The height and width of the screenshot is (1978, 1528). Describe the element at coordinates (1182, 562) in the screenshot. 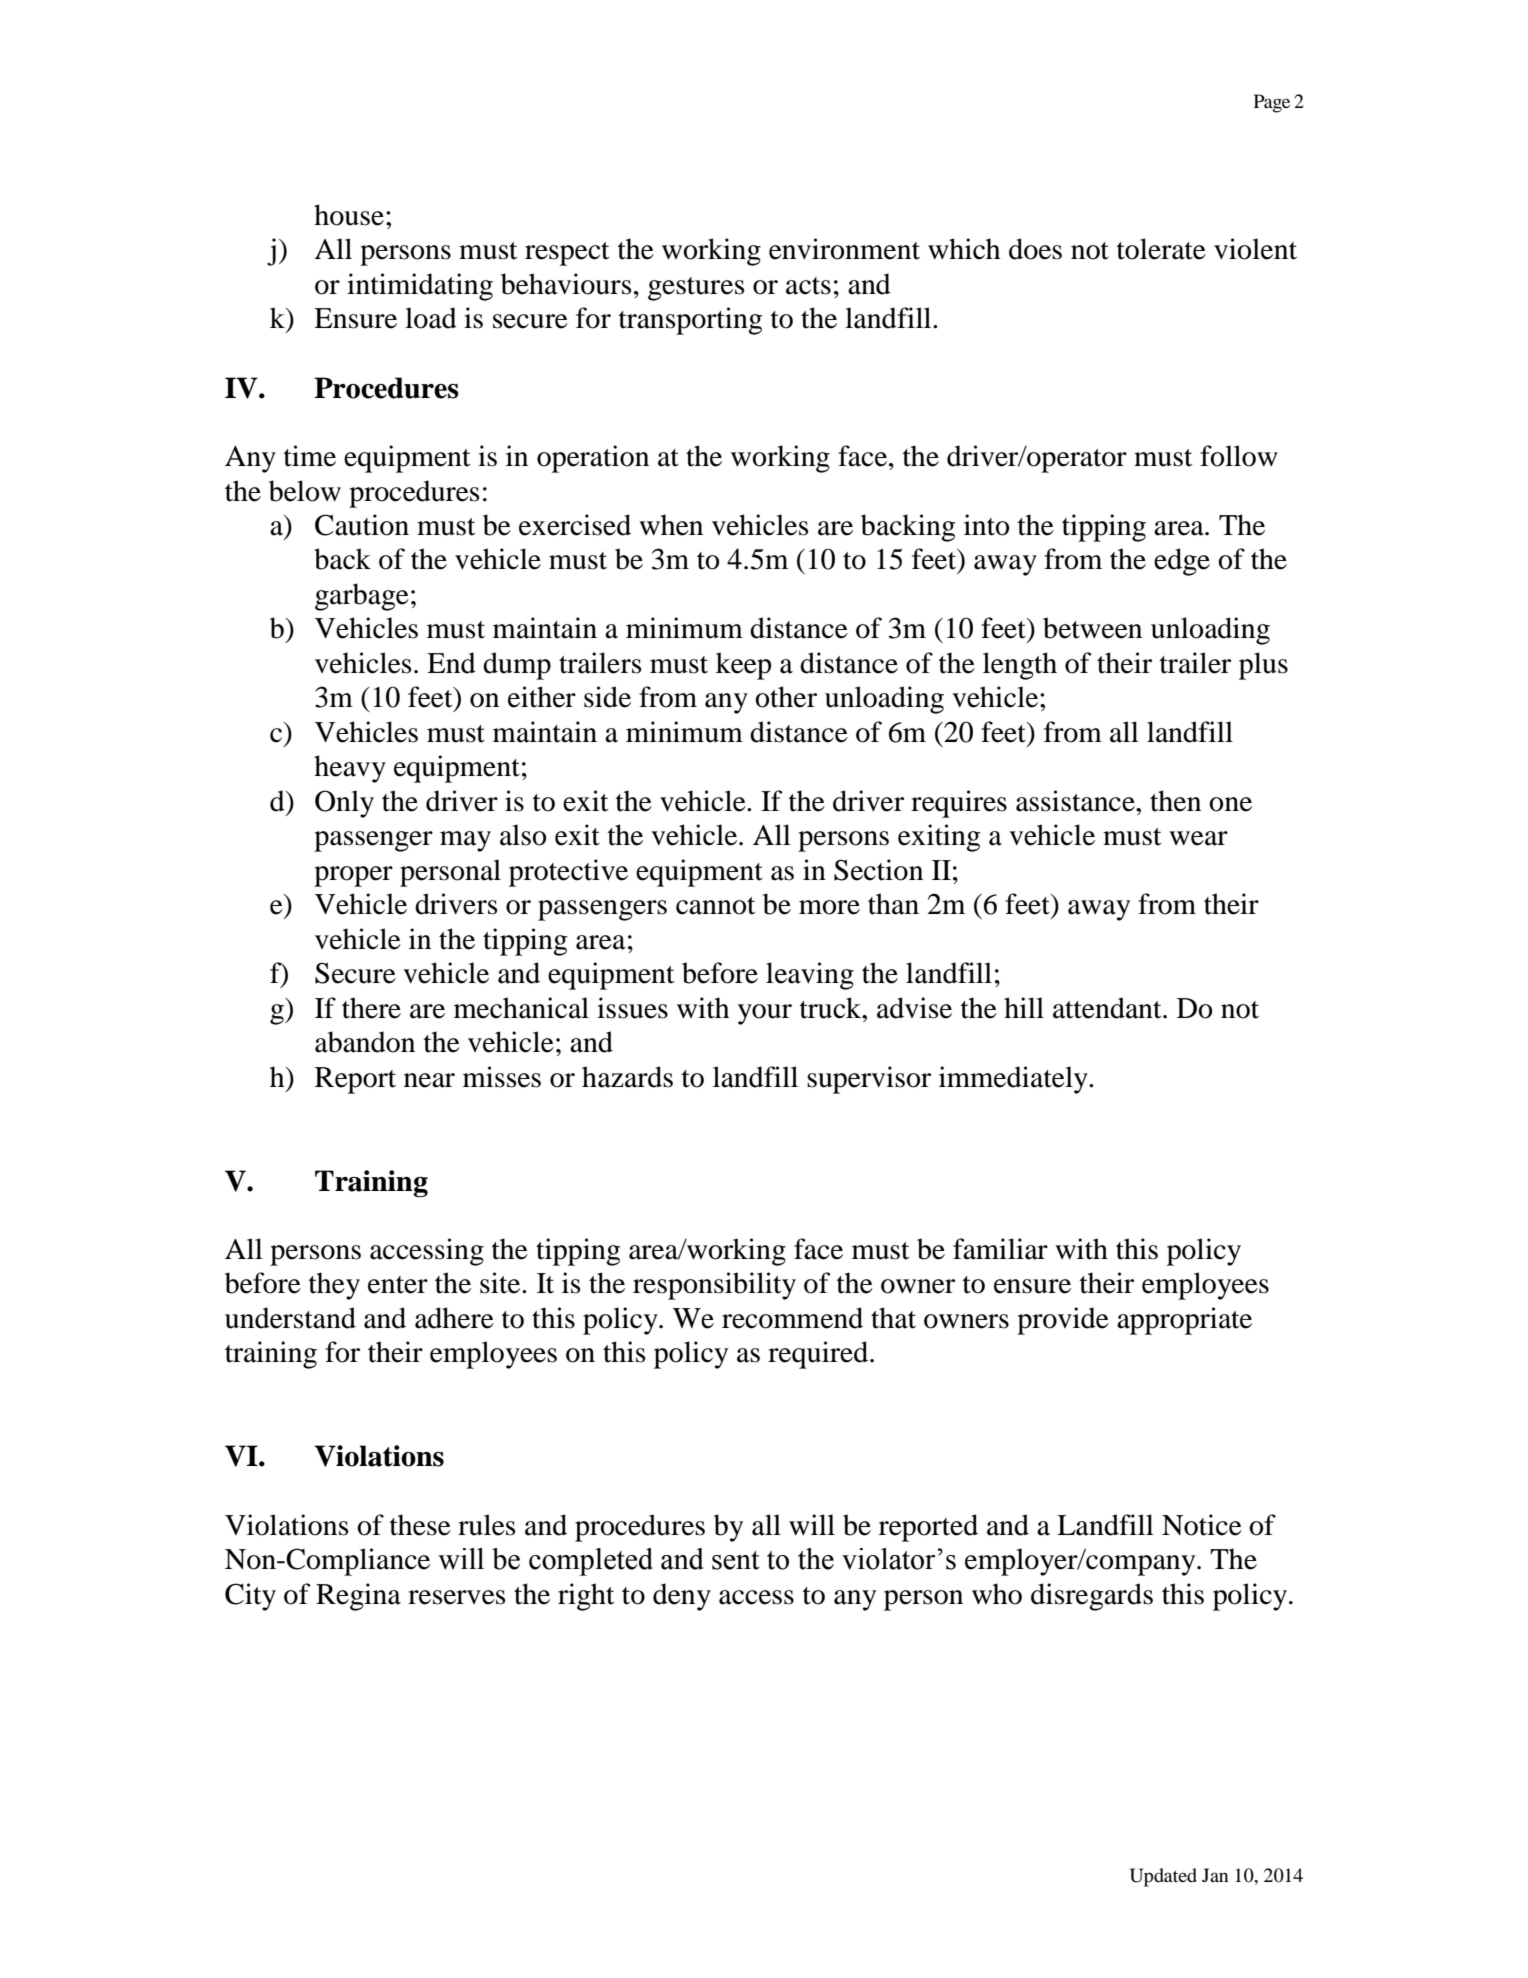

I see `edge` at that location.
